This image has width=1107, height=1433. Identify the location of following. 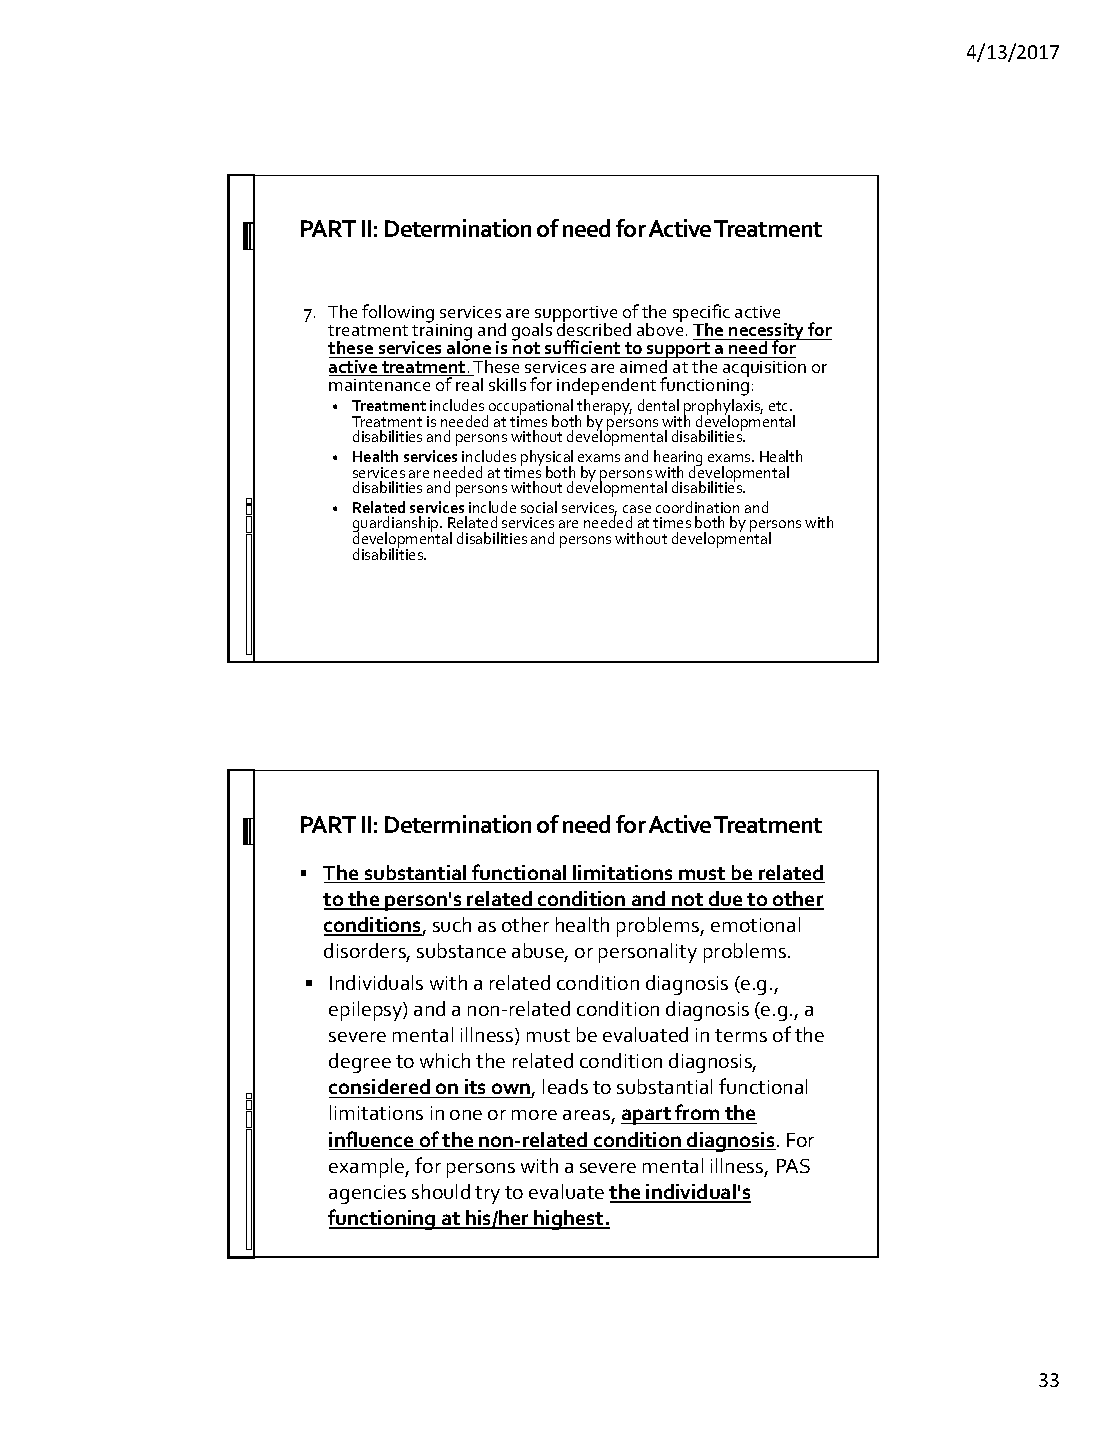
(399, 315).
